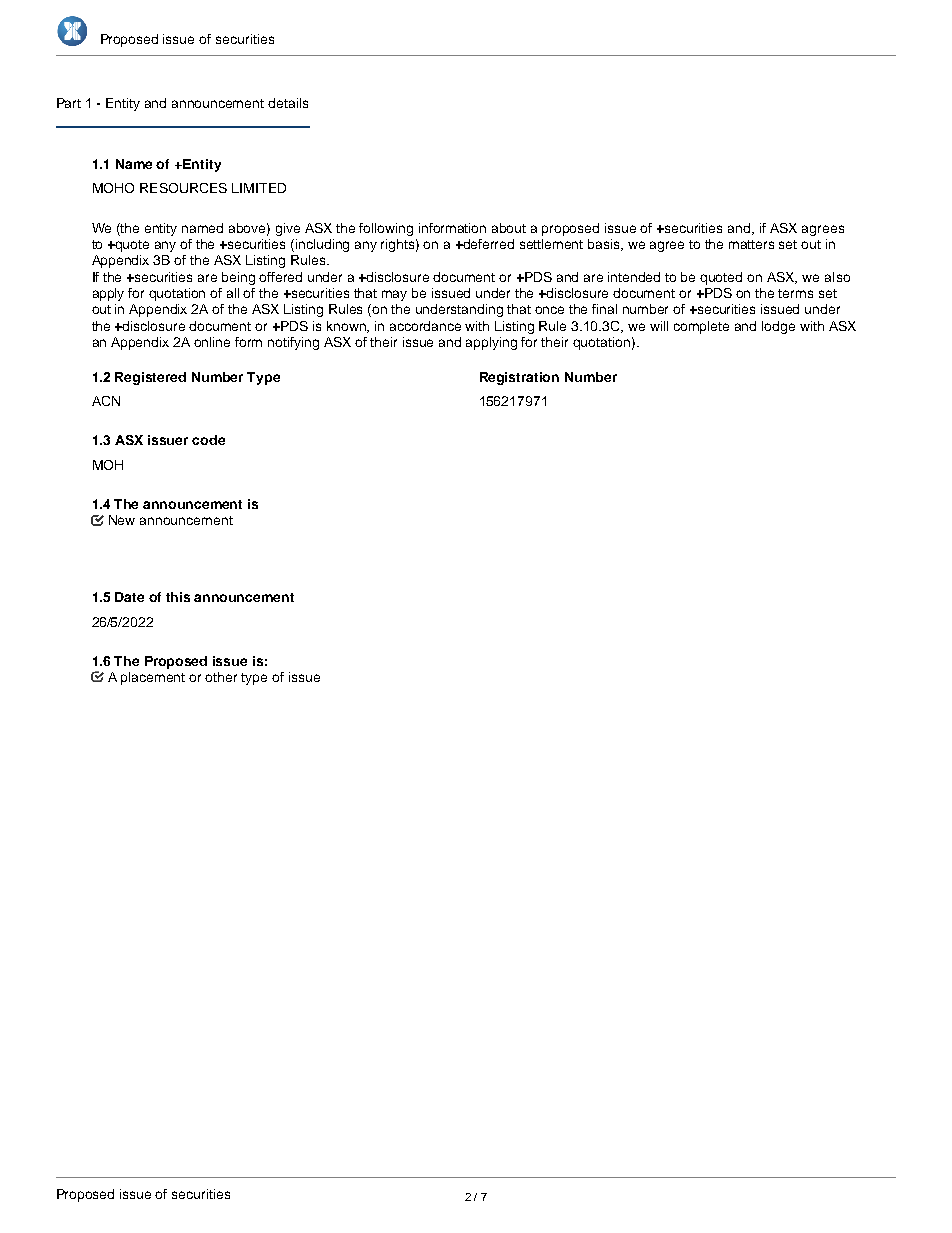  What do you see at coordinates (122, 520) in the screenshot?
I see `New` at bounding box center [122, 520].
